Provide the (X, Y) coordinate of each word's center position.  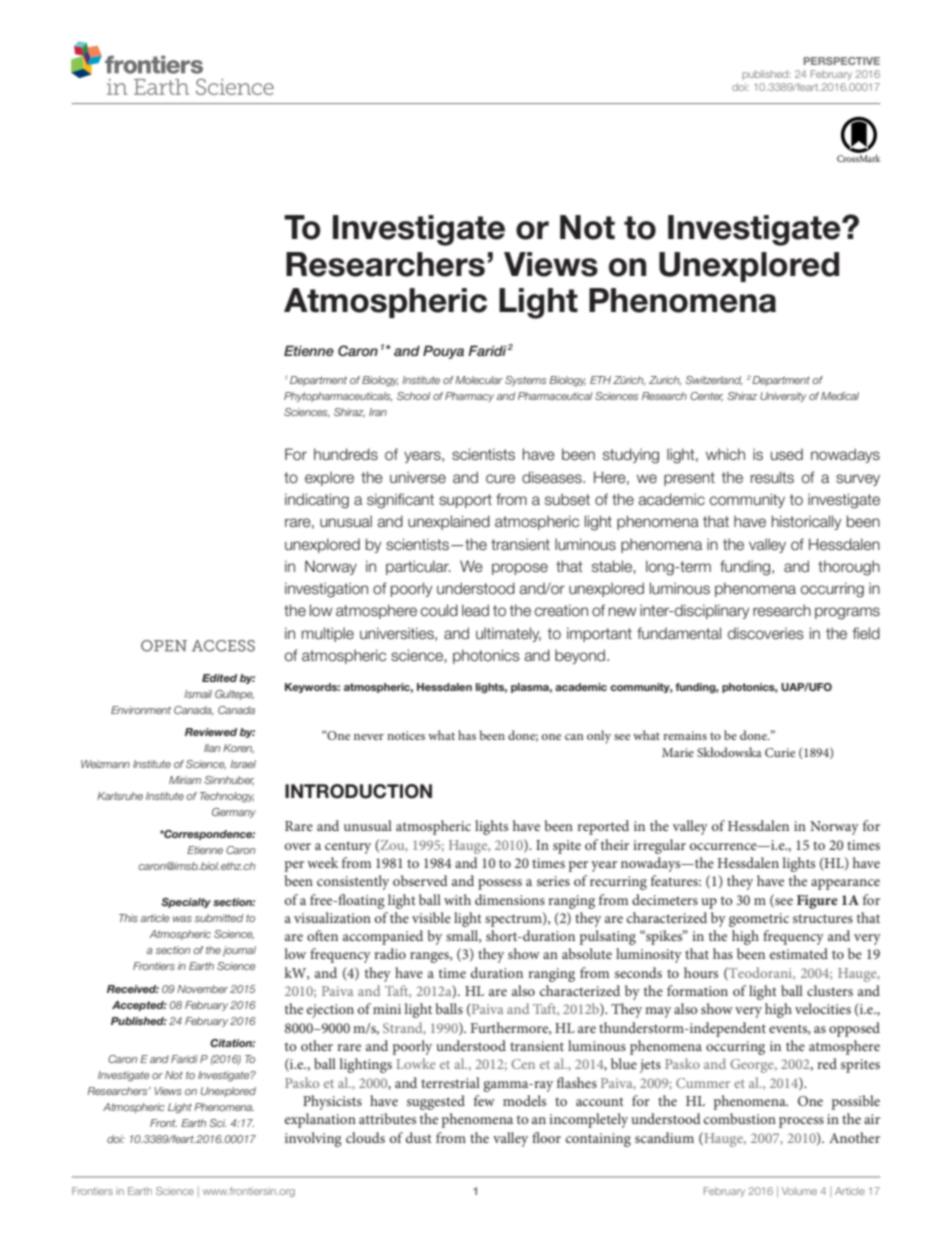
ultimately (508, 634)
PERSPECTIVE (842, 61)
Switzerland (714, 380)
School (414, 396)
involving (313, 1139)
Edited (219, 678)
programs (847, 613)
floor (546, 1137)
